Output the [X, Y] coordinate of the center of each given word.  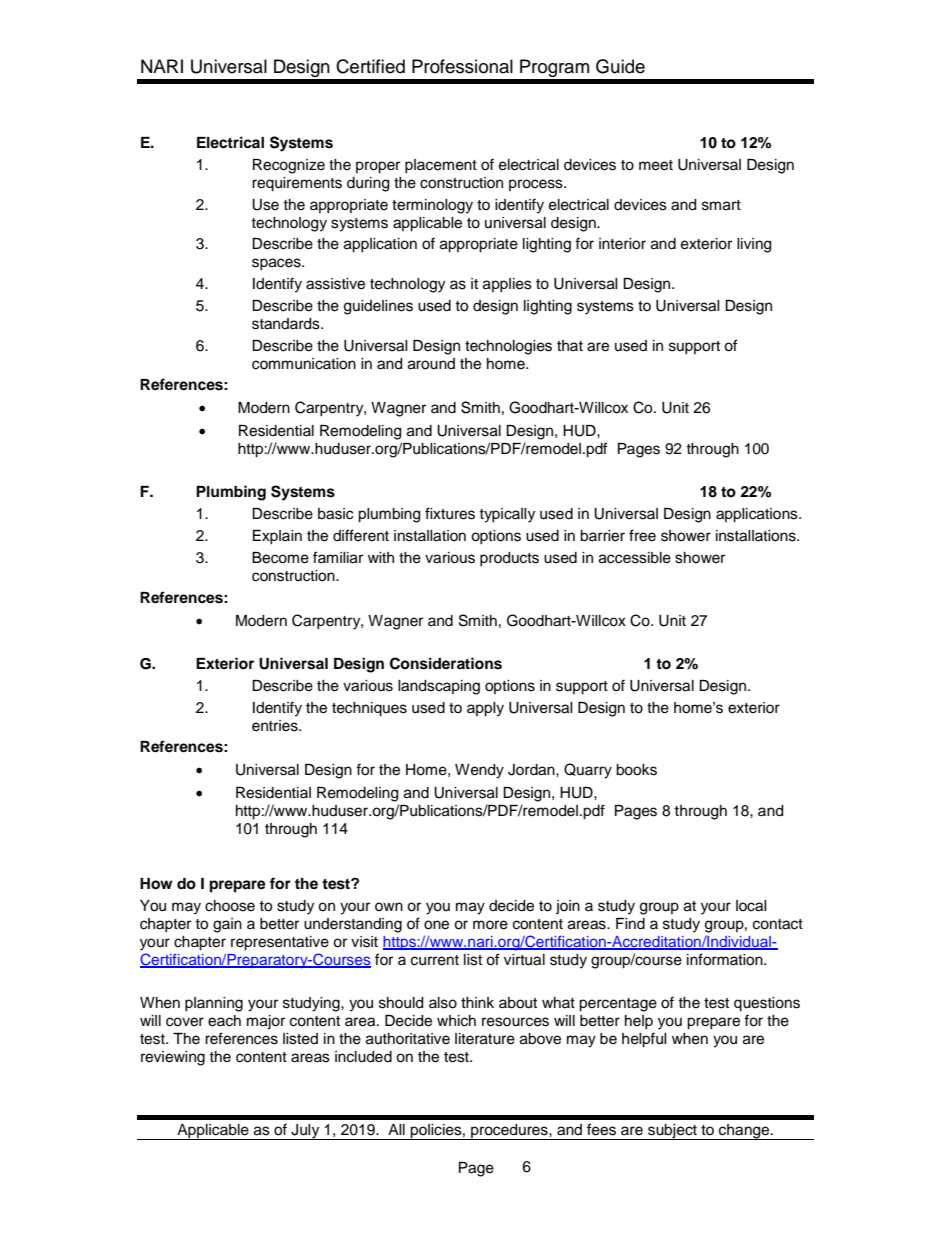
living [754, 245]
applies [507, 285]
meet [656, 165]
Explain [277, 537]
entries [276, 726]
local [751, 906]
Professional [462, 66]
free [642, 535]
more [490, 925]
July [305, 1132]
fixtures [450, 513]
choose [230, 906]
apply [485, 709]
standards [287, 324]
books [636, 770]
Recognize [289, 166]
